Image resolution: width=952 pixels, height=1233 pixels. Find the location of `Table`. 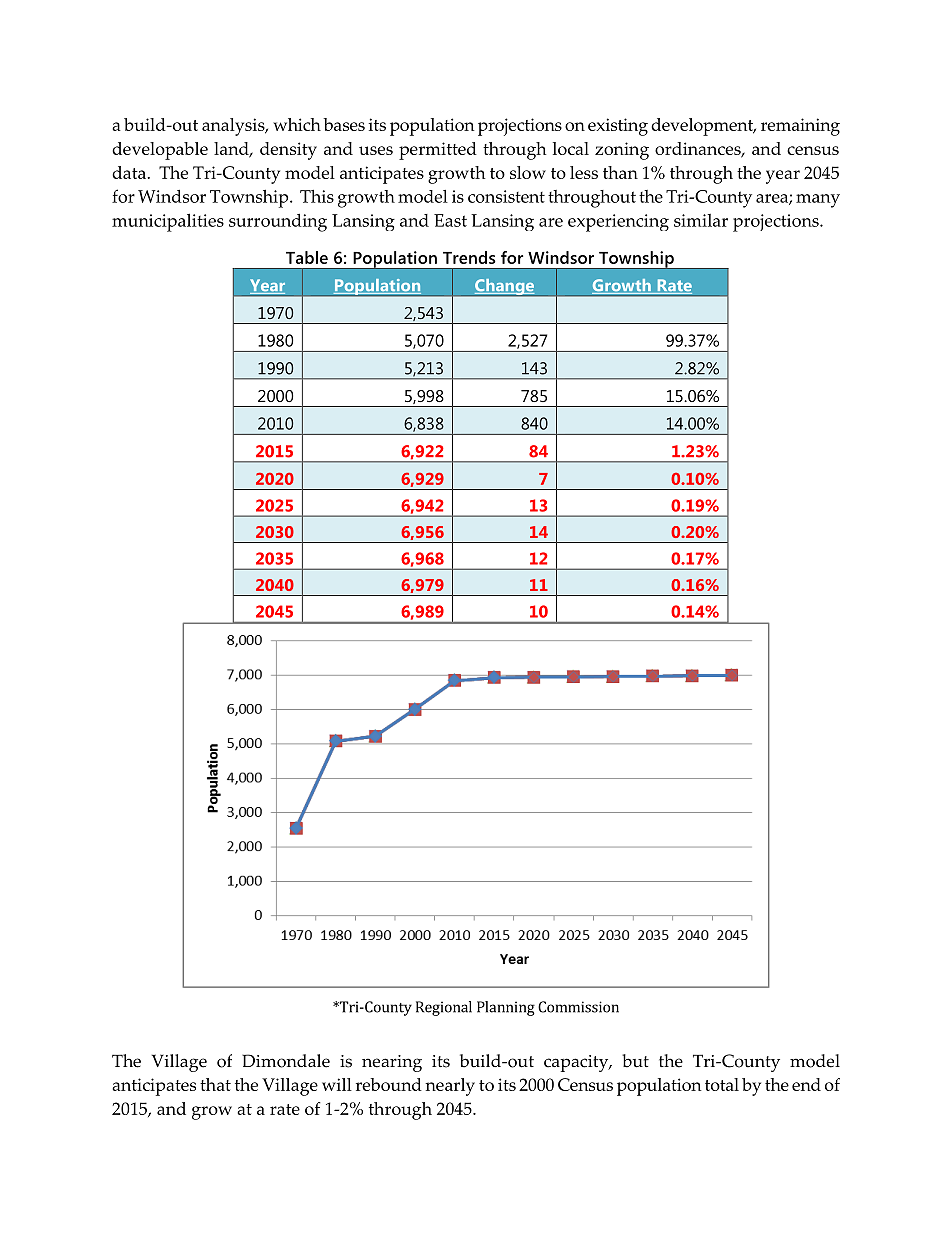

Table is located at coordinates (307, 257).
